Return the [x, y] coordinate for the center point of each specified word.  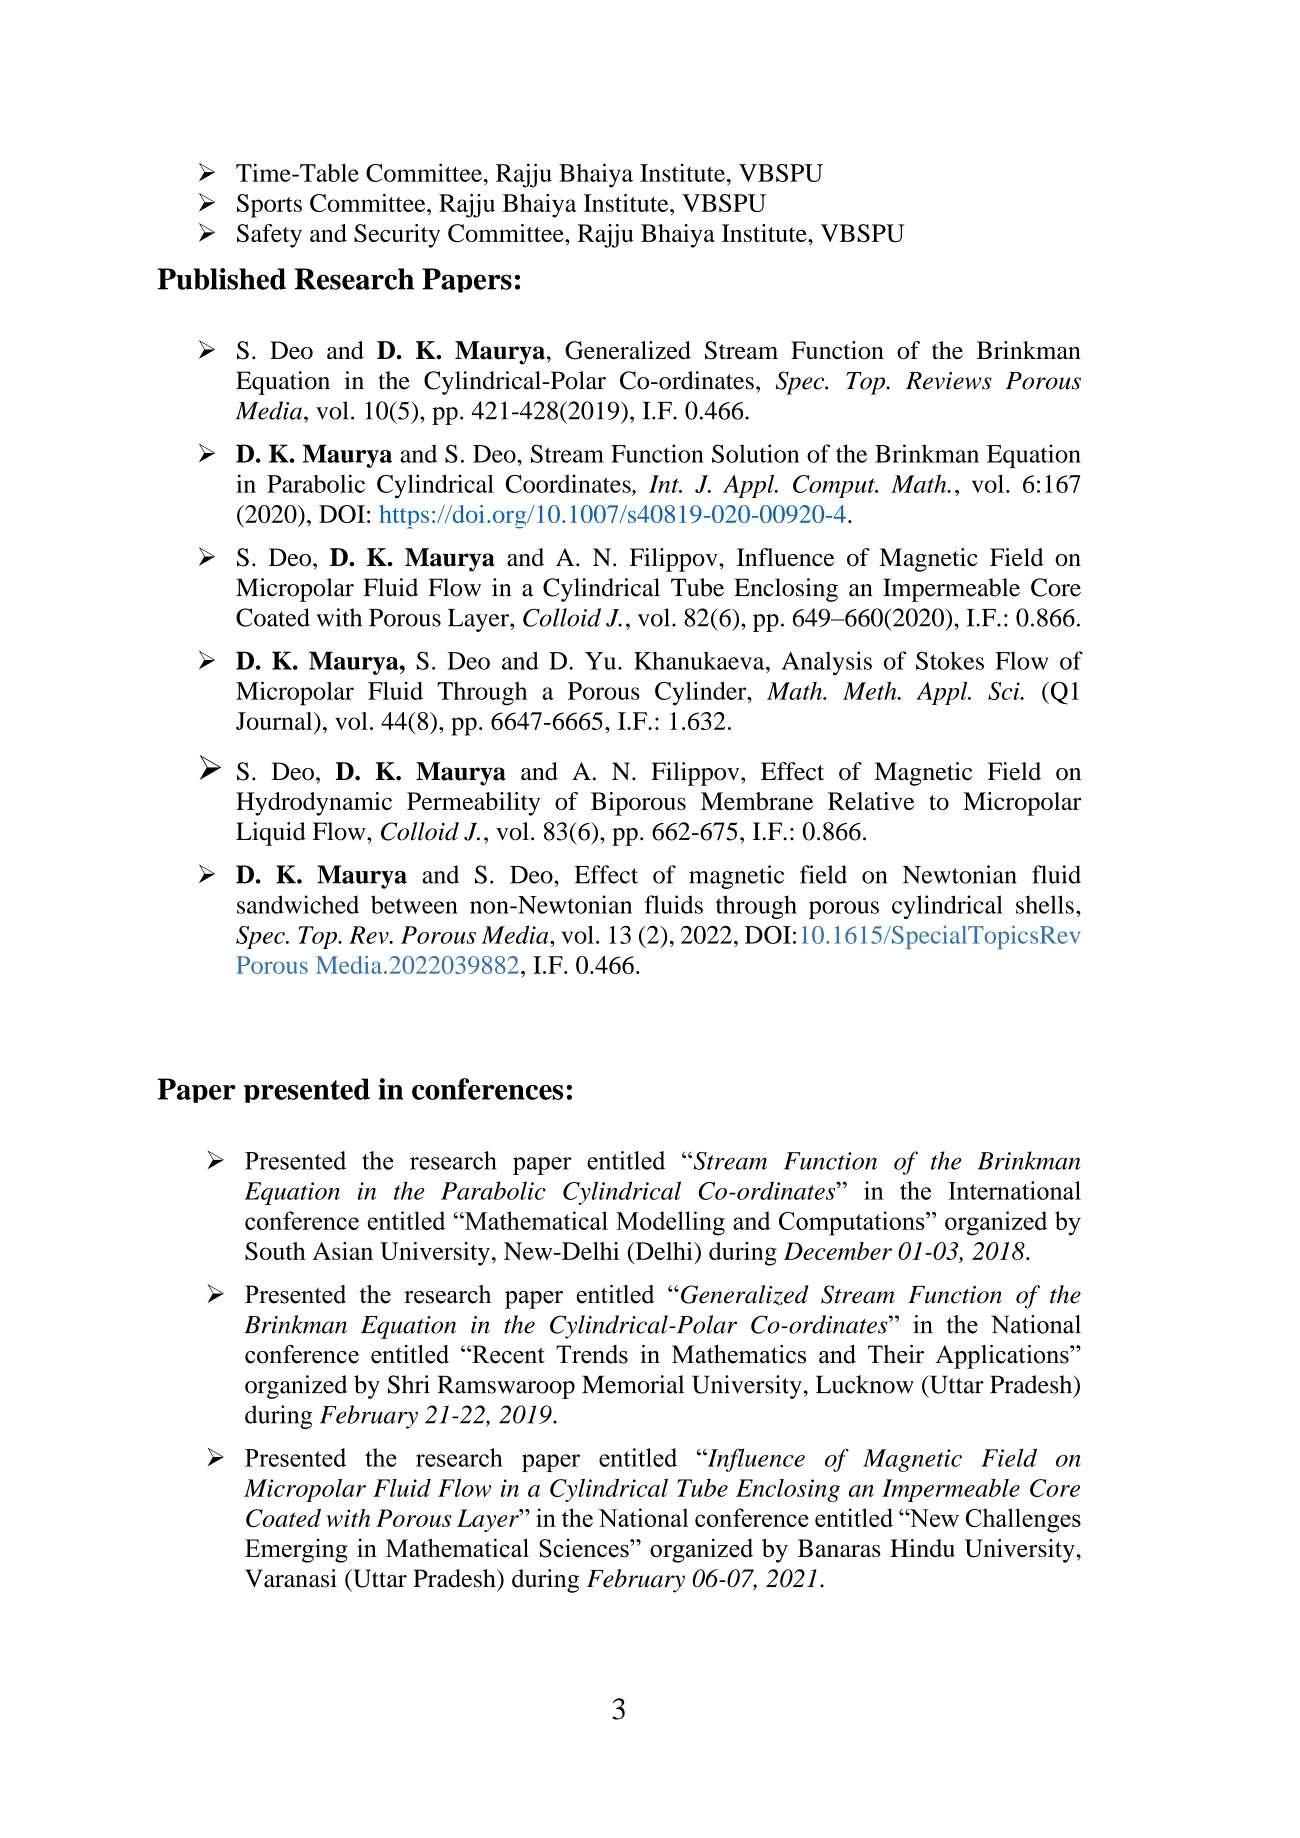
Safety [269, 236]
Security [397, 236]
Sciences [585, 1548]
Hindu [922, 1548]
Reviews [949, 381]
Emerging [296, 1550]
